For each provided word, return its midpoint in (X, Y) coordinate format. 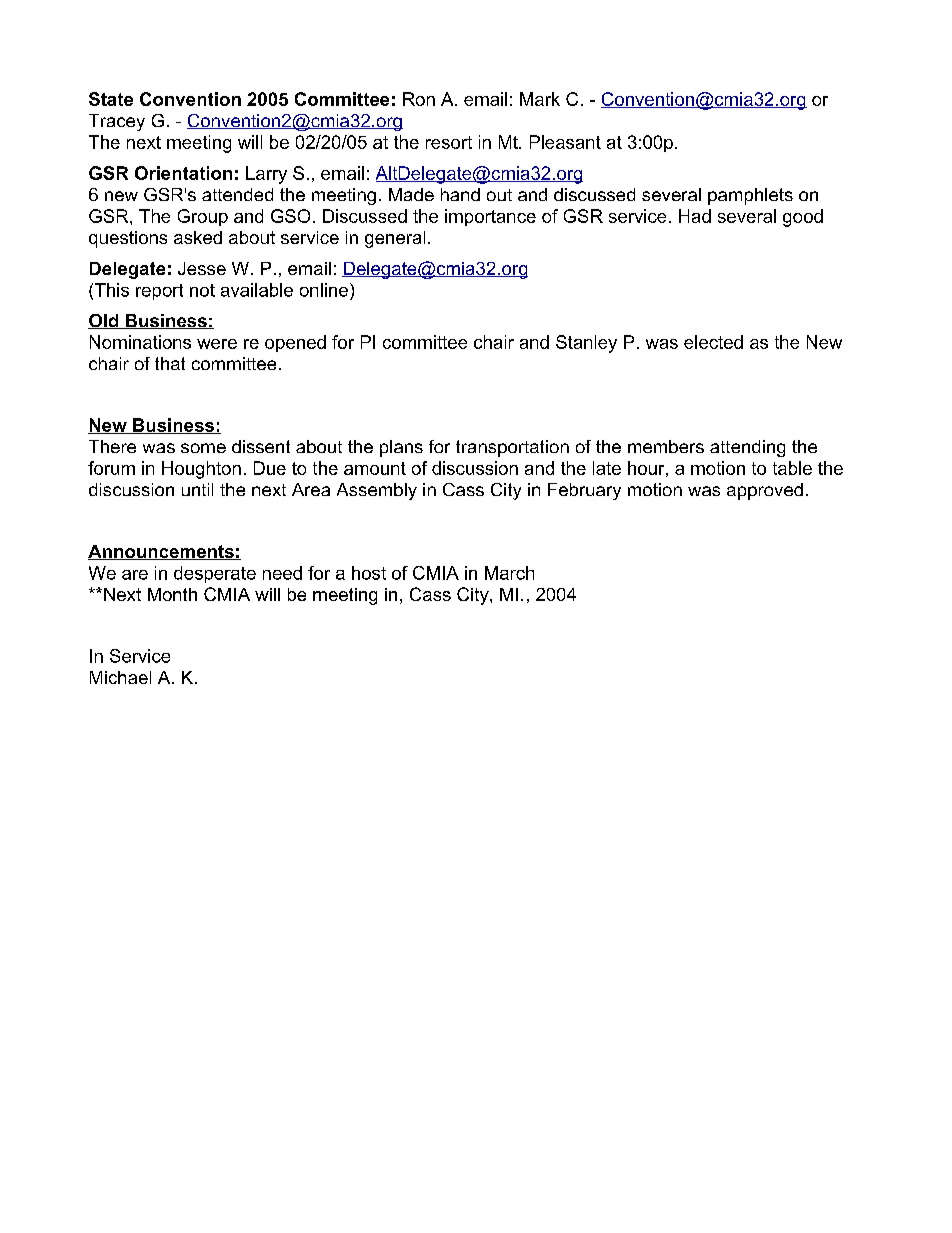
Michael (120, 677)
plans (401, 448)
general (395, 239)
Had (695, 216)
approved (765, 491)
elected (713, 342)
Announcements (162, 552)
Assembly (377, 491)
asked (198, 237)
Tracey (117, 122)
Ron (419, 99)
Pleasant (565, 142)
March (509, 573)
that (170, 363)
